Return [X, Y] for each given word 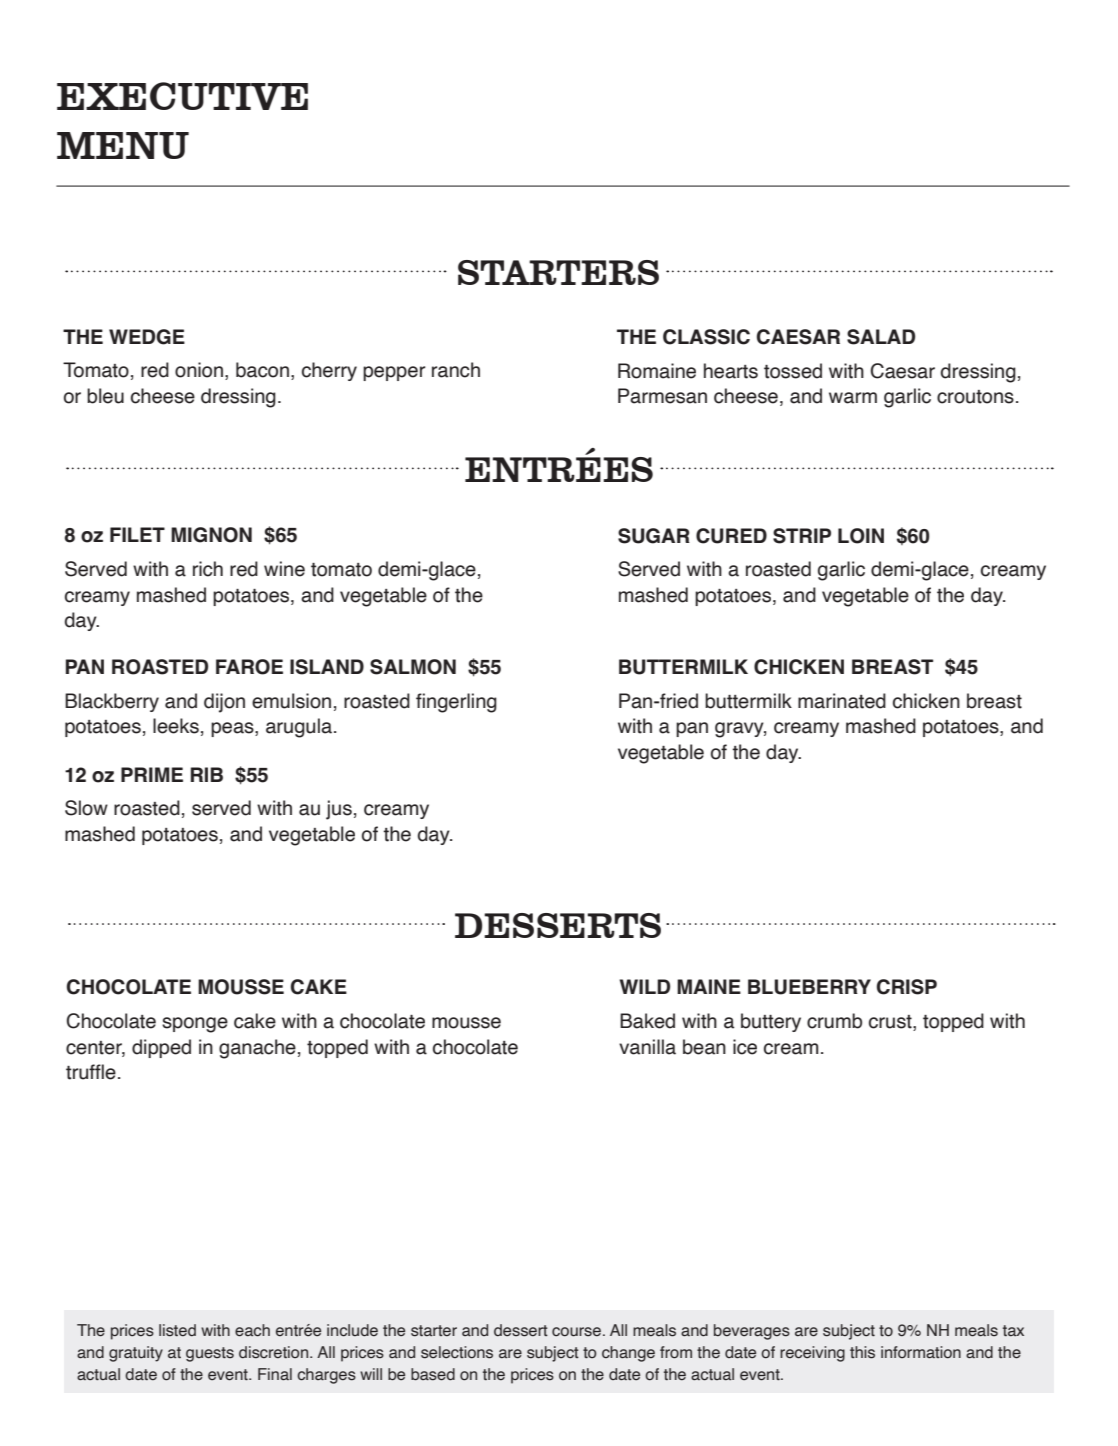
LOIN [861, 536]
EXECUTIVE [182, 96]
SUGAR [654, 536]
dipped [161, 1048]
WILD [644, 986]
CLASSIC [706, 337]
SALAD [881, 337]
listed [177, 1330]
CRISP [907, 987]
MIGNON [211, 535]
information [921, 1352]
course [576, 1332]
